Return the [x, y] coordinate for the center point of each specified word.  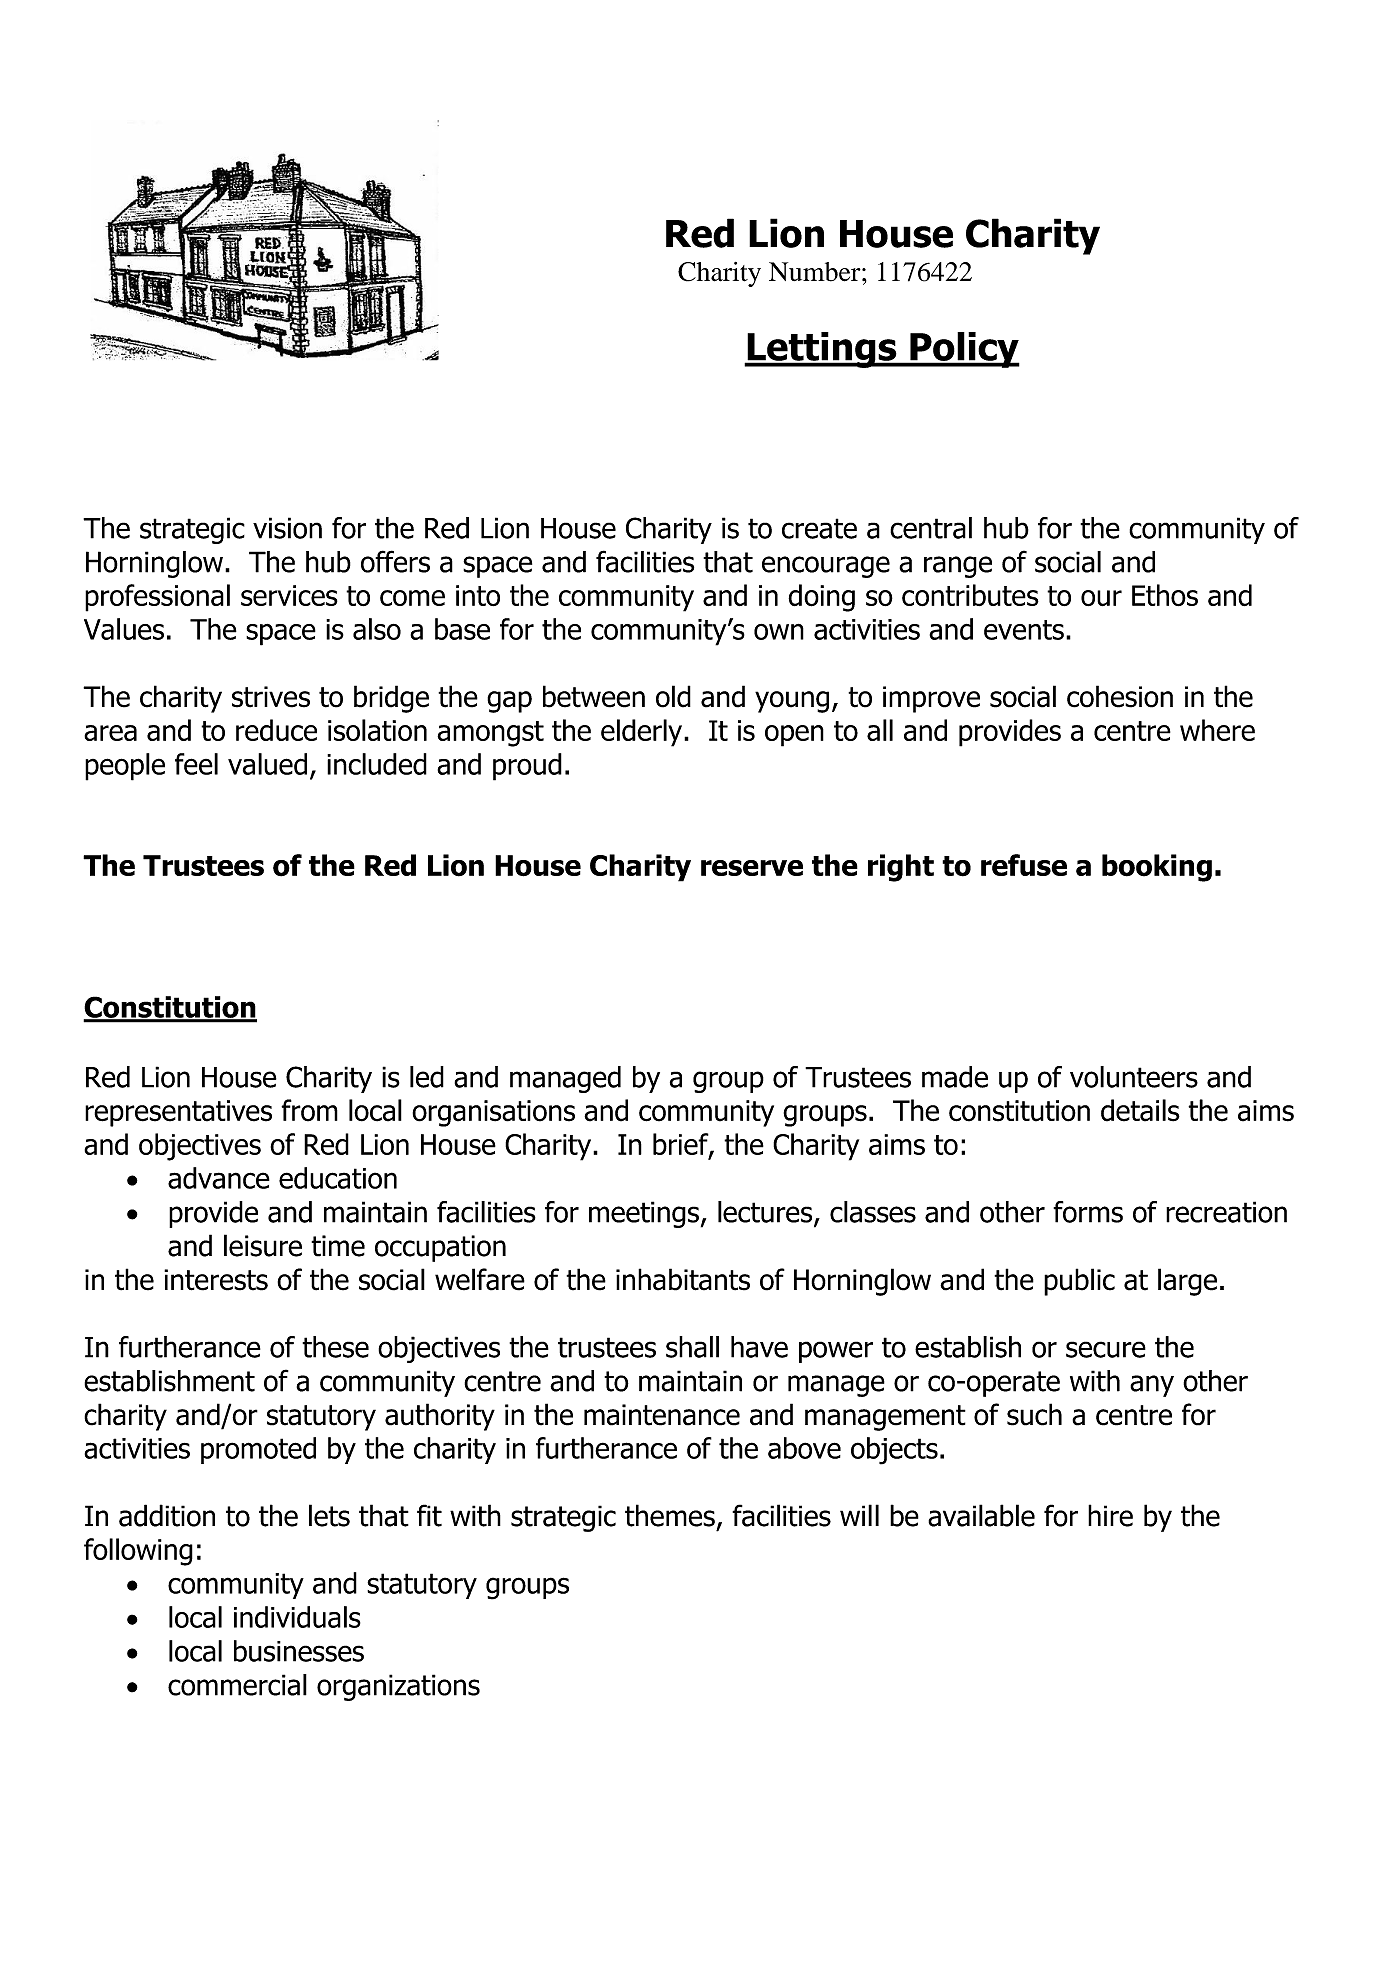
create [819, 528]
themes [670, 1515]
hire [1110, 1515]
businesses [299, 1651]
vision [287, 528]
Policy [964, 350]
